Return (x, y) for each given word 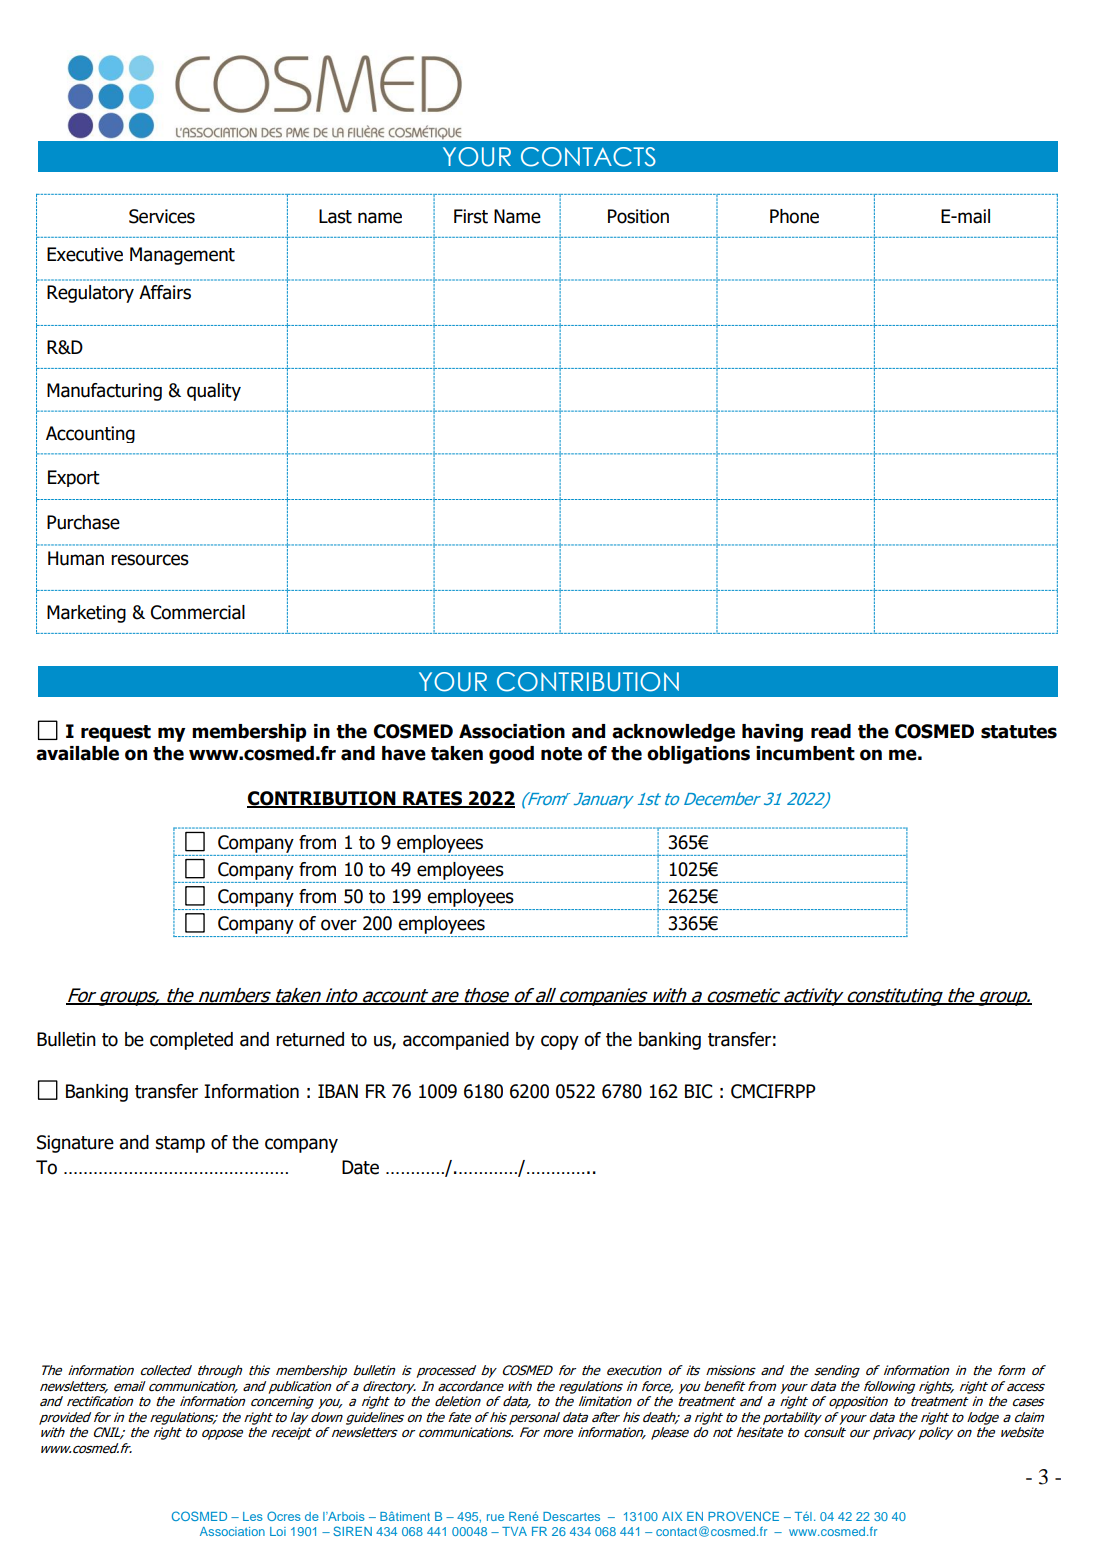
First (471, 216)
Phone (794, 216)
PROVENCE (743, 1516)
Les (253, 1516)
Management (182, 256)
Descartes (571, 1516)
